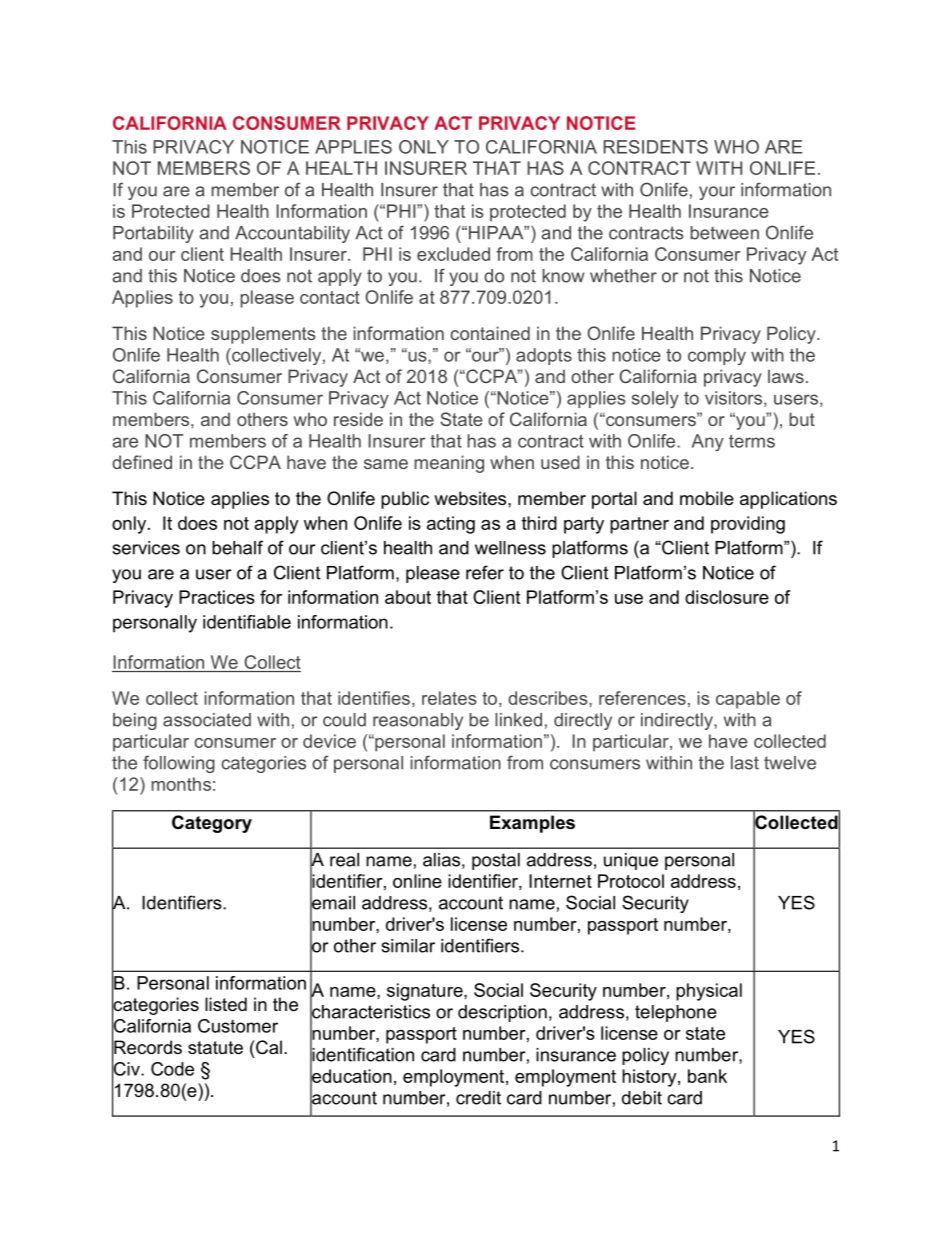 Image resolution: width=952 pixels, height=1233 pixels. What do you see at coordinates (215, 1048) in the screenshot?
I see `statute` at bounding box center [215, 1048].
